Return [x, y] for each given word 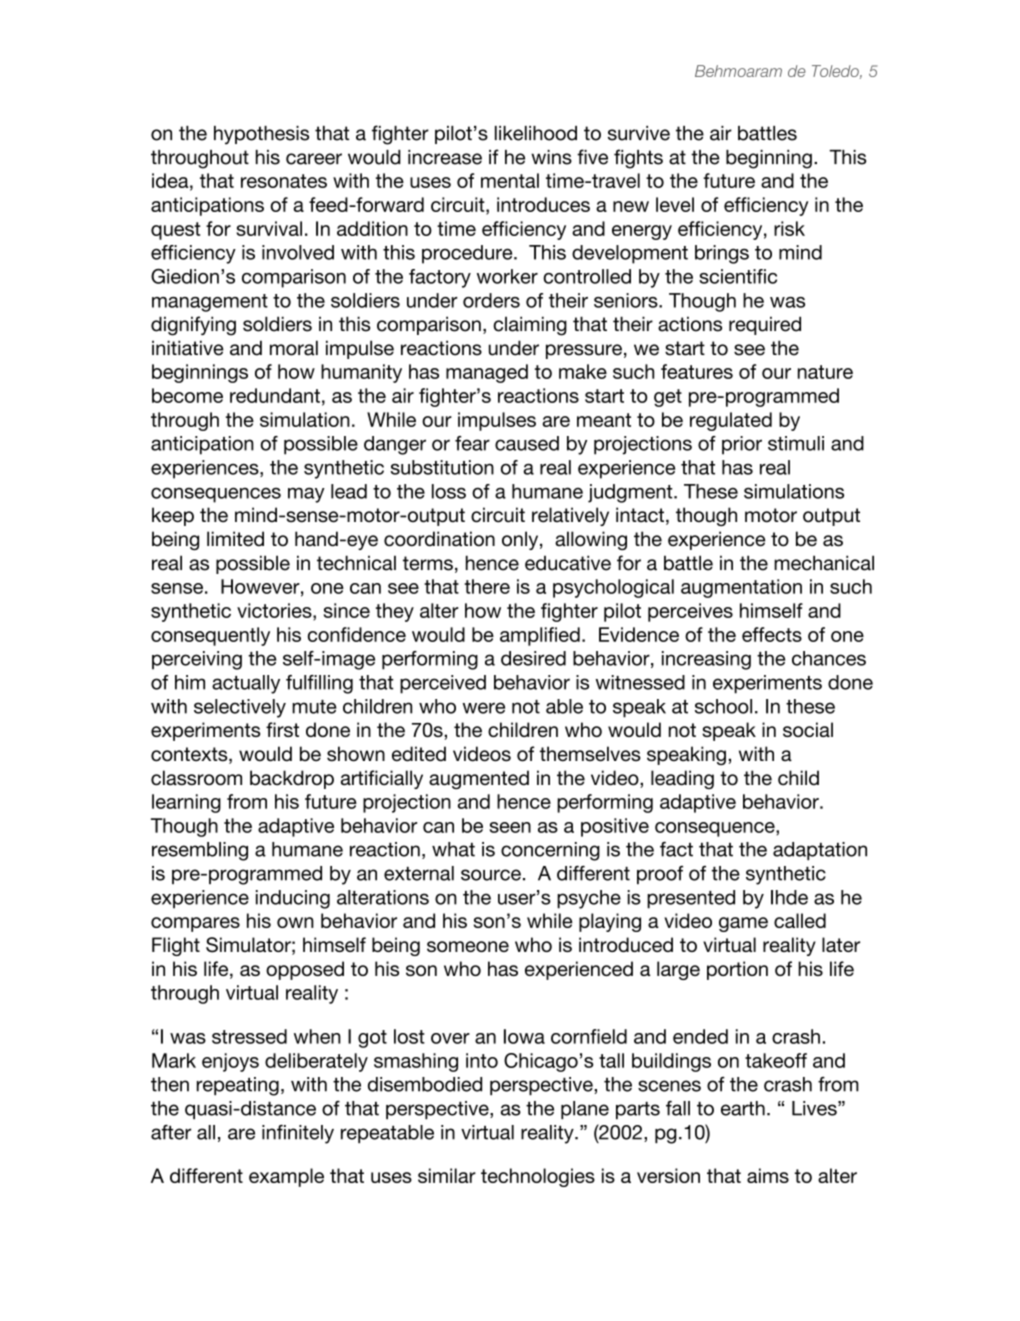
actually [246, 684]
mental [510, 180]
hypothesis [261, 135]
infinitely [298, 1134]
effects [772, 634]
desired [533, 658]
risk [789, 228]
